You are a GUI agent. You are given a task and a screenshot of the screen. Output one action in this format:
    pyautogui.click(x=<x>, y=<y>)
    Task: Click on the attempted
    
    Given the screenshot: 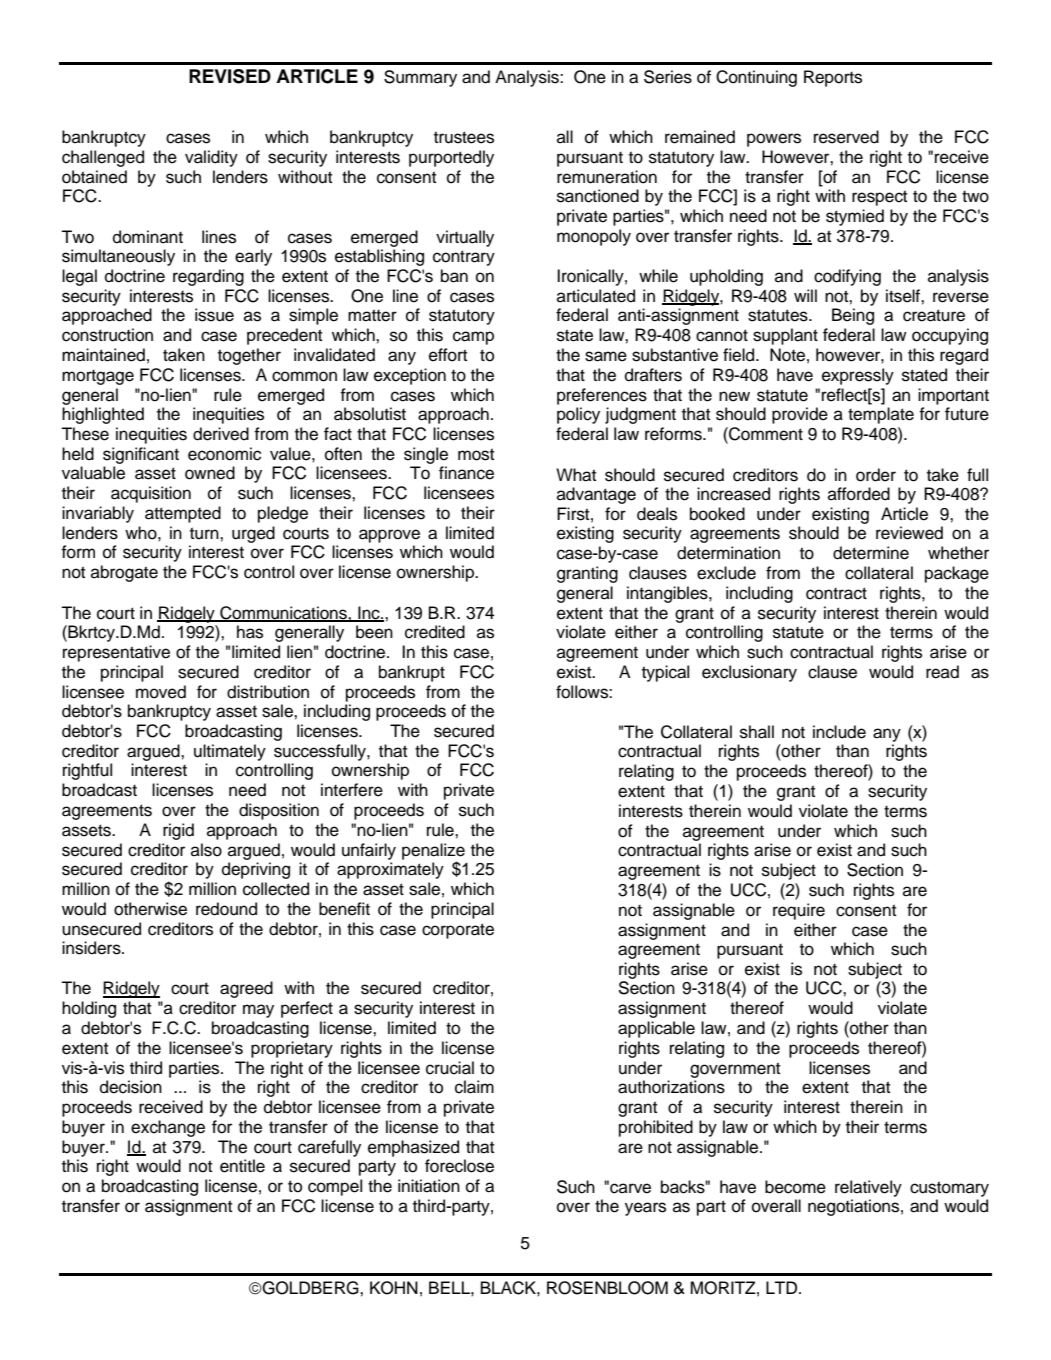 What is the action you would take?
    pyautogui.click(x=183, y=514)
